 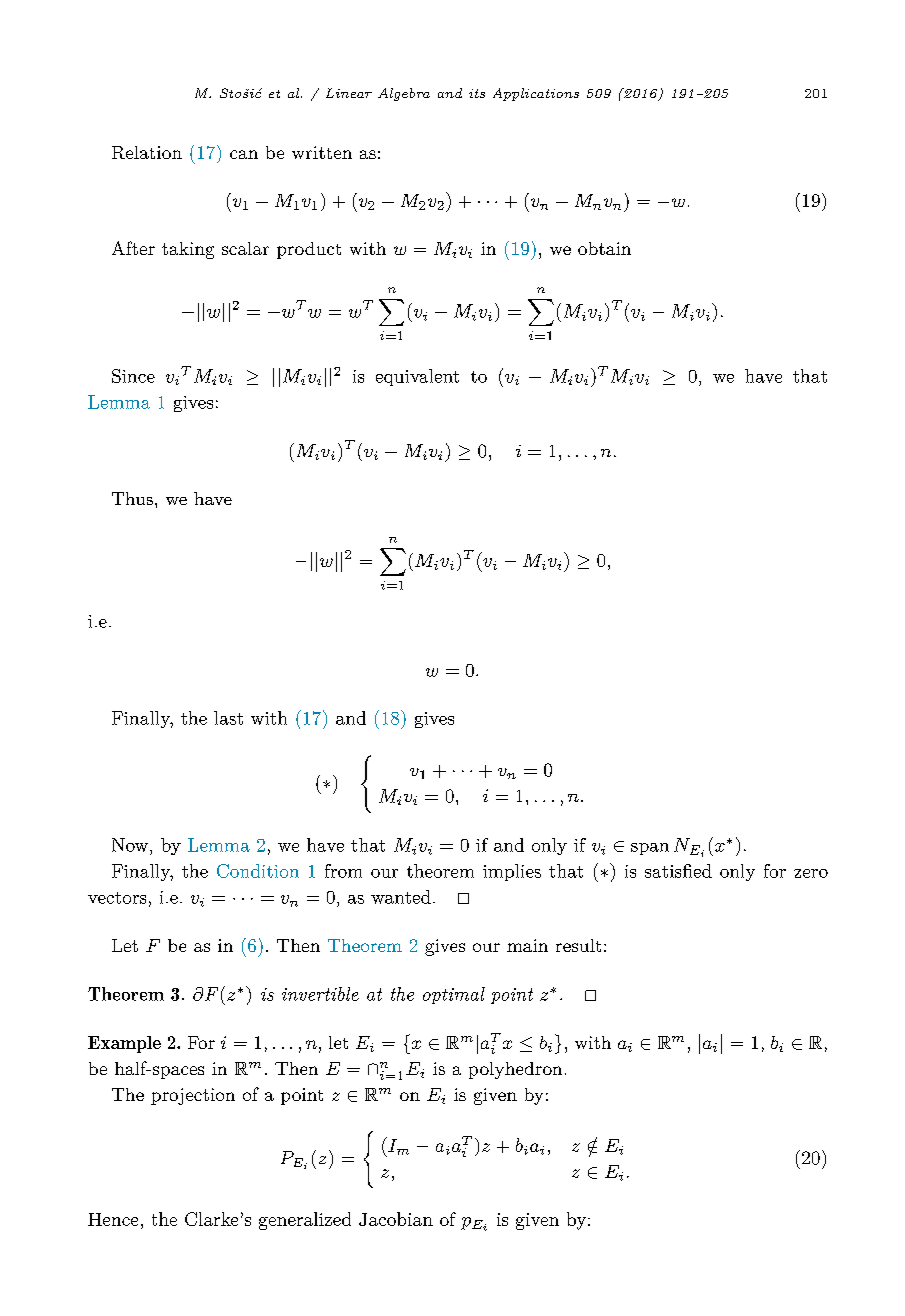 What do you see at coordinates (132, 498) in the screenshot?
I see `Thus` at bounding box center [132, 498].
